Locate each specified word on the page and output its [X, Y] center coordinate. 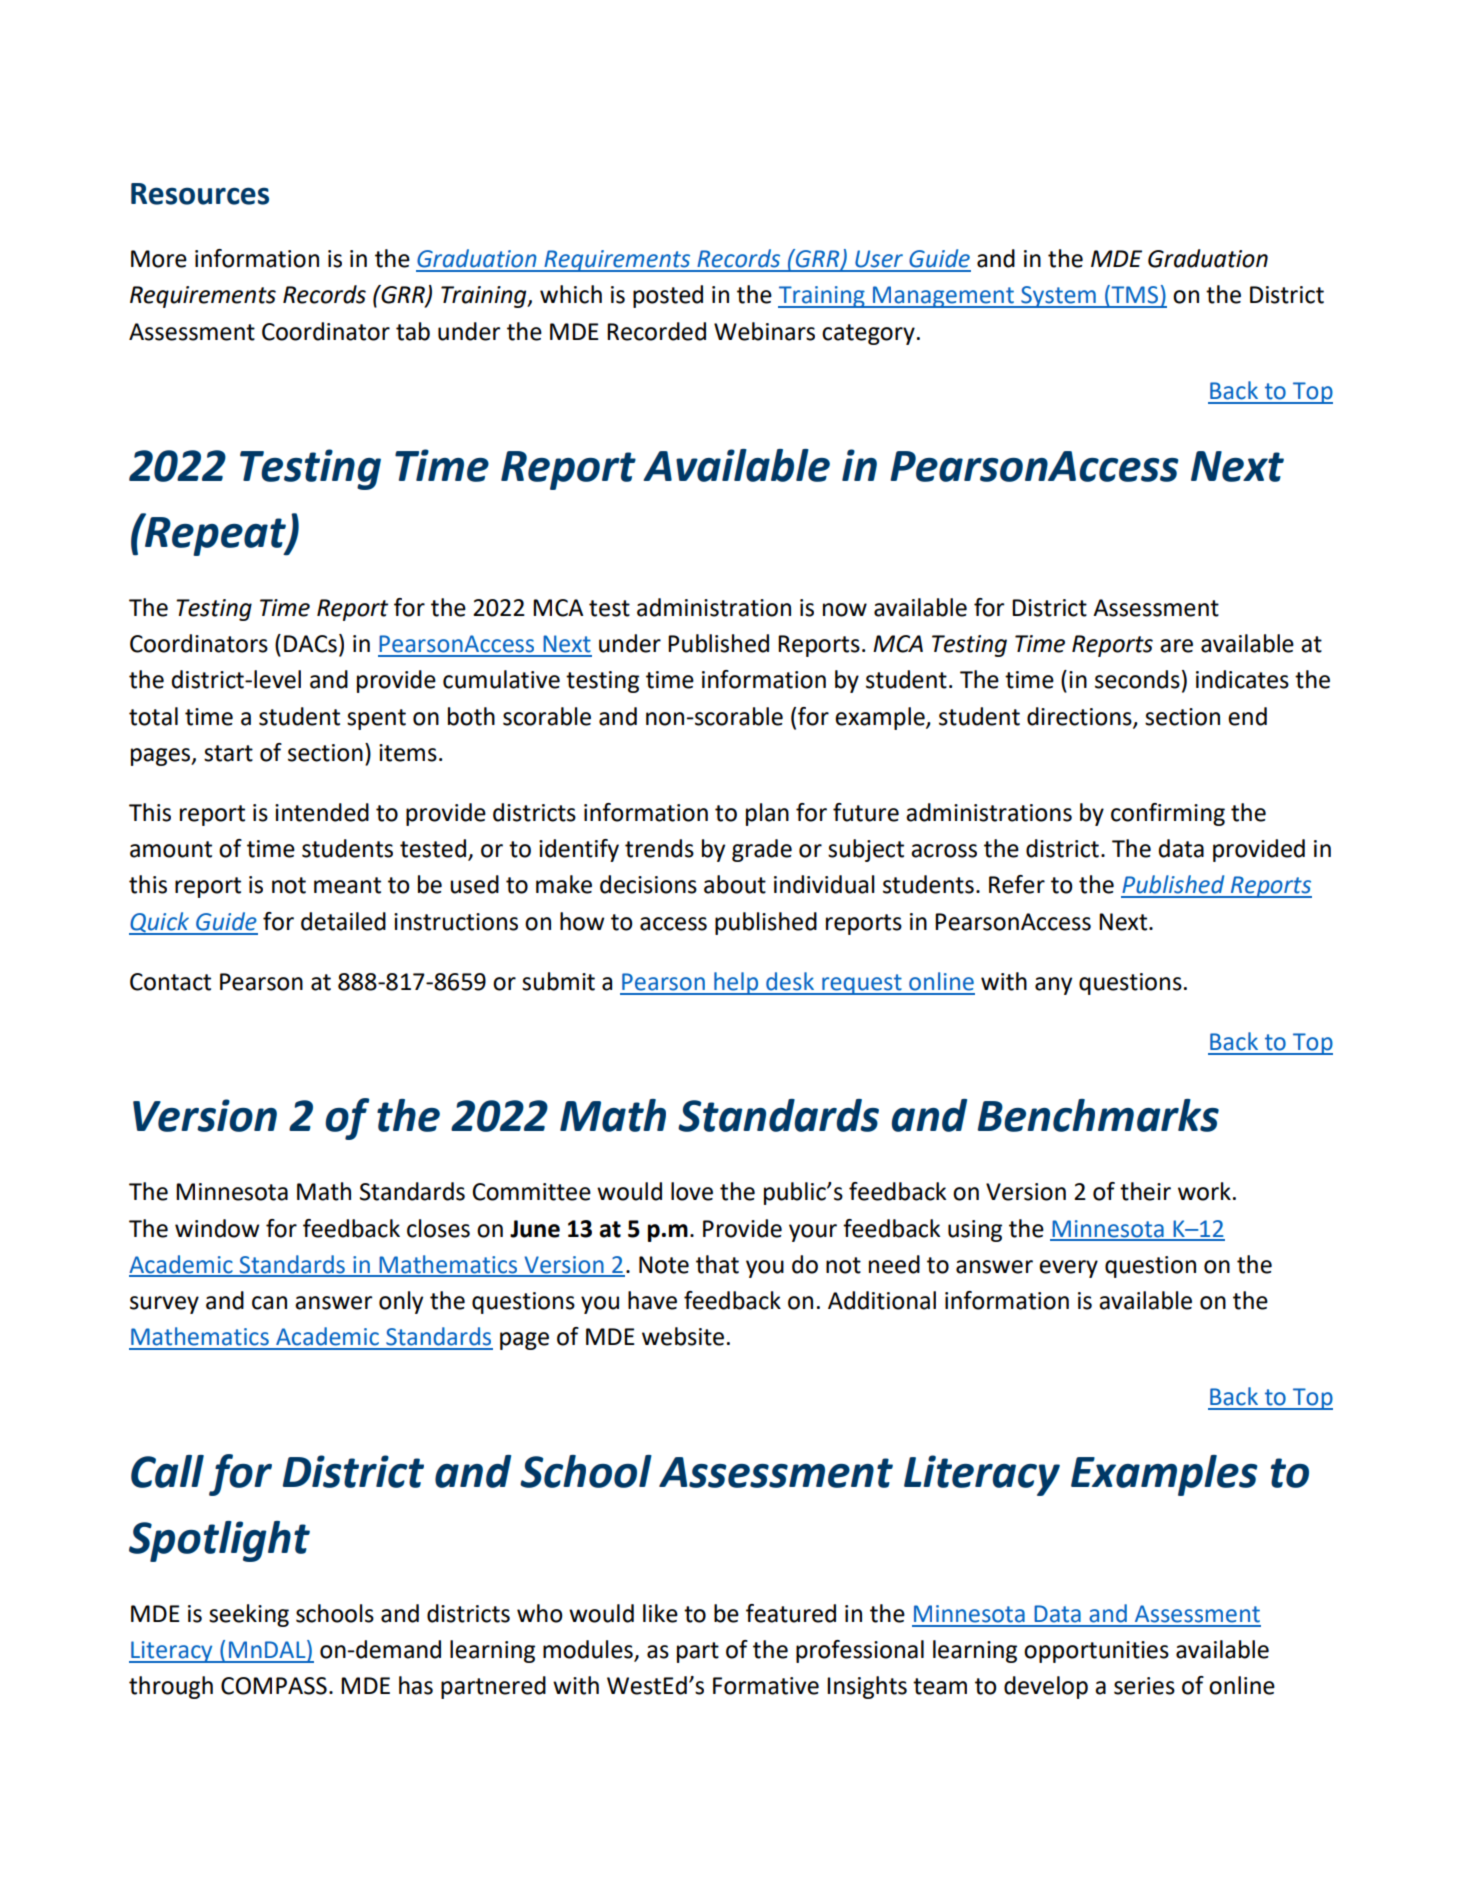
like [660, 1613]
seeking [249, 1615]
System [1058, 297]
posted [668, 296]
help [736, 983]
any [1053, 986]
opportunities [1096, 1652]
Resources [200, 194]
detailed [343, 921]
